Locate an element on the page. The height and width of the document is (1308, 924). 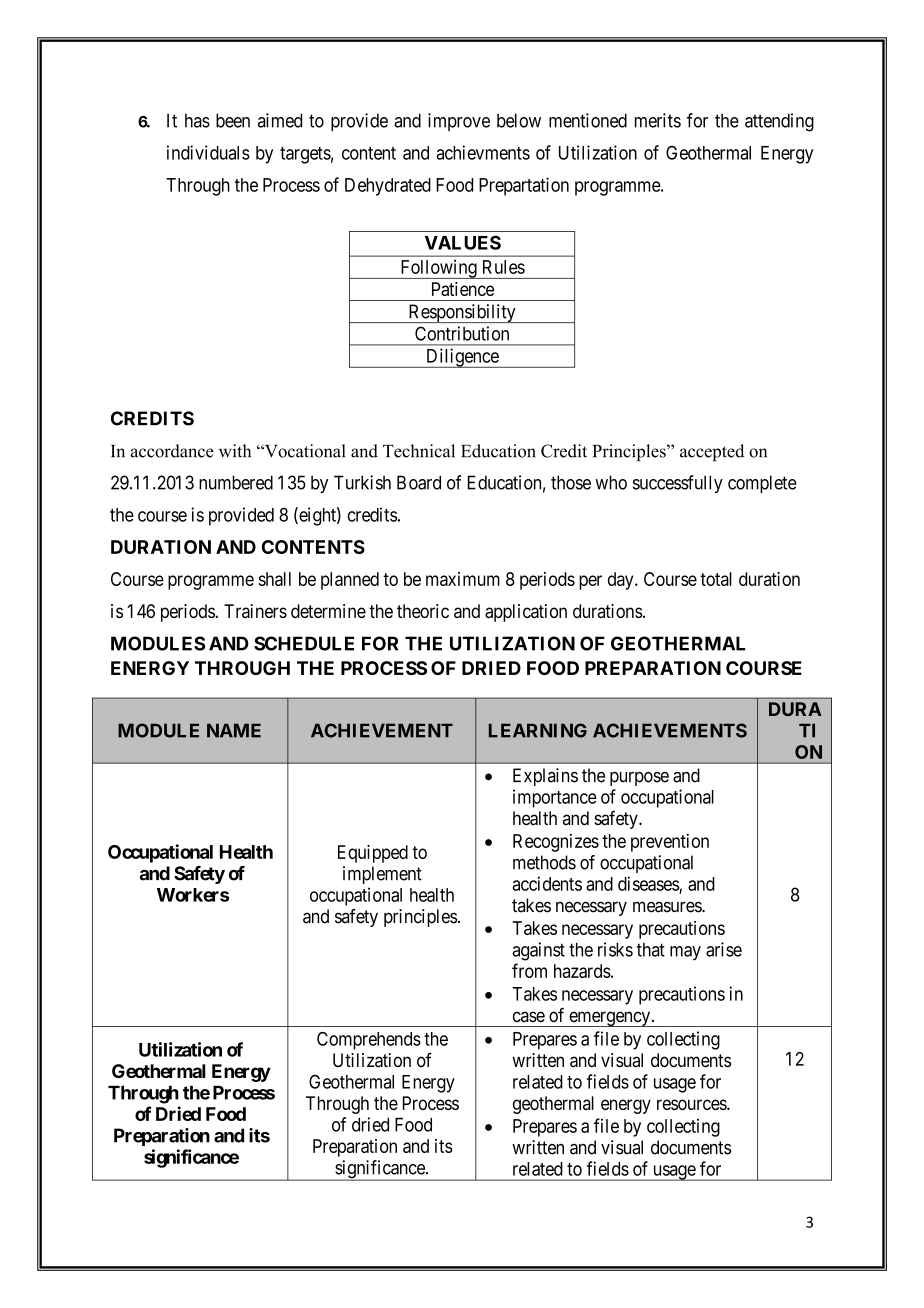
Equipped is located at coordinates (373, 854).
